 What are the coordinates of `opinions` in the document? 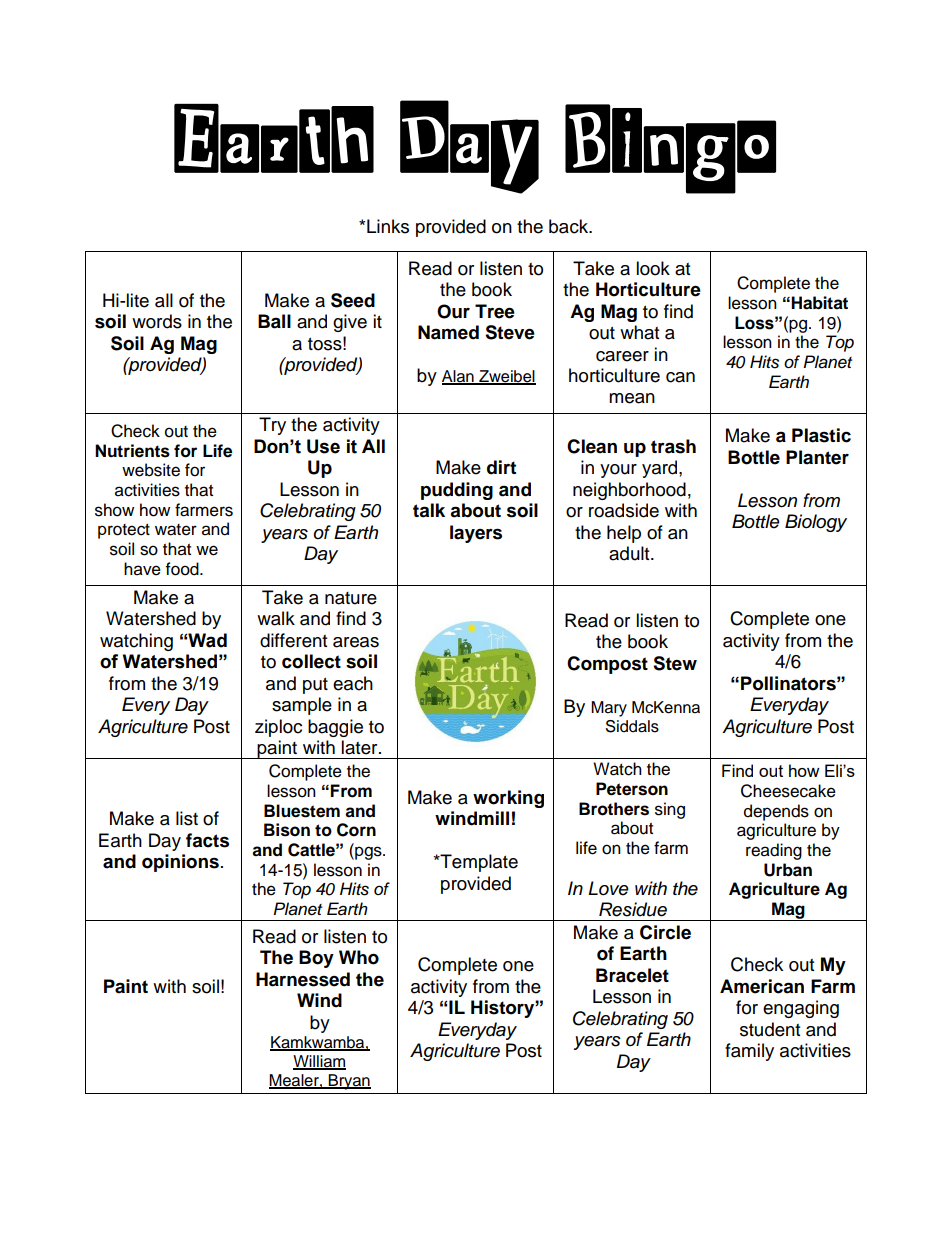 It's located at (180, 863).
